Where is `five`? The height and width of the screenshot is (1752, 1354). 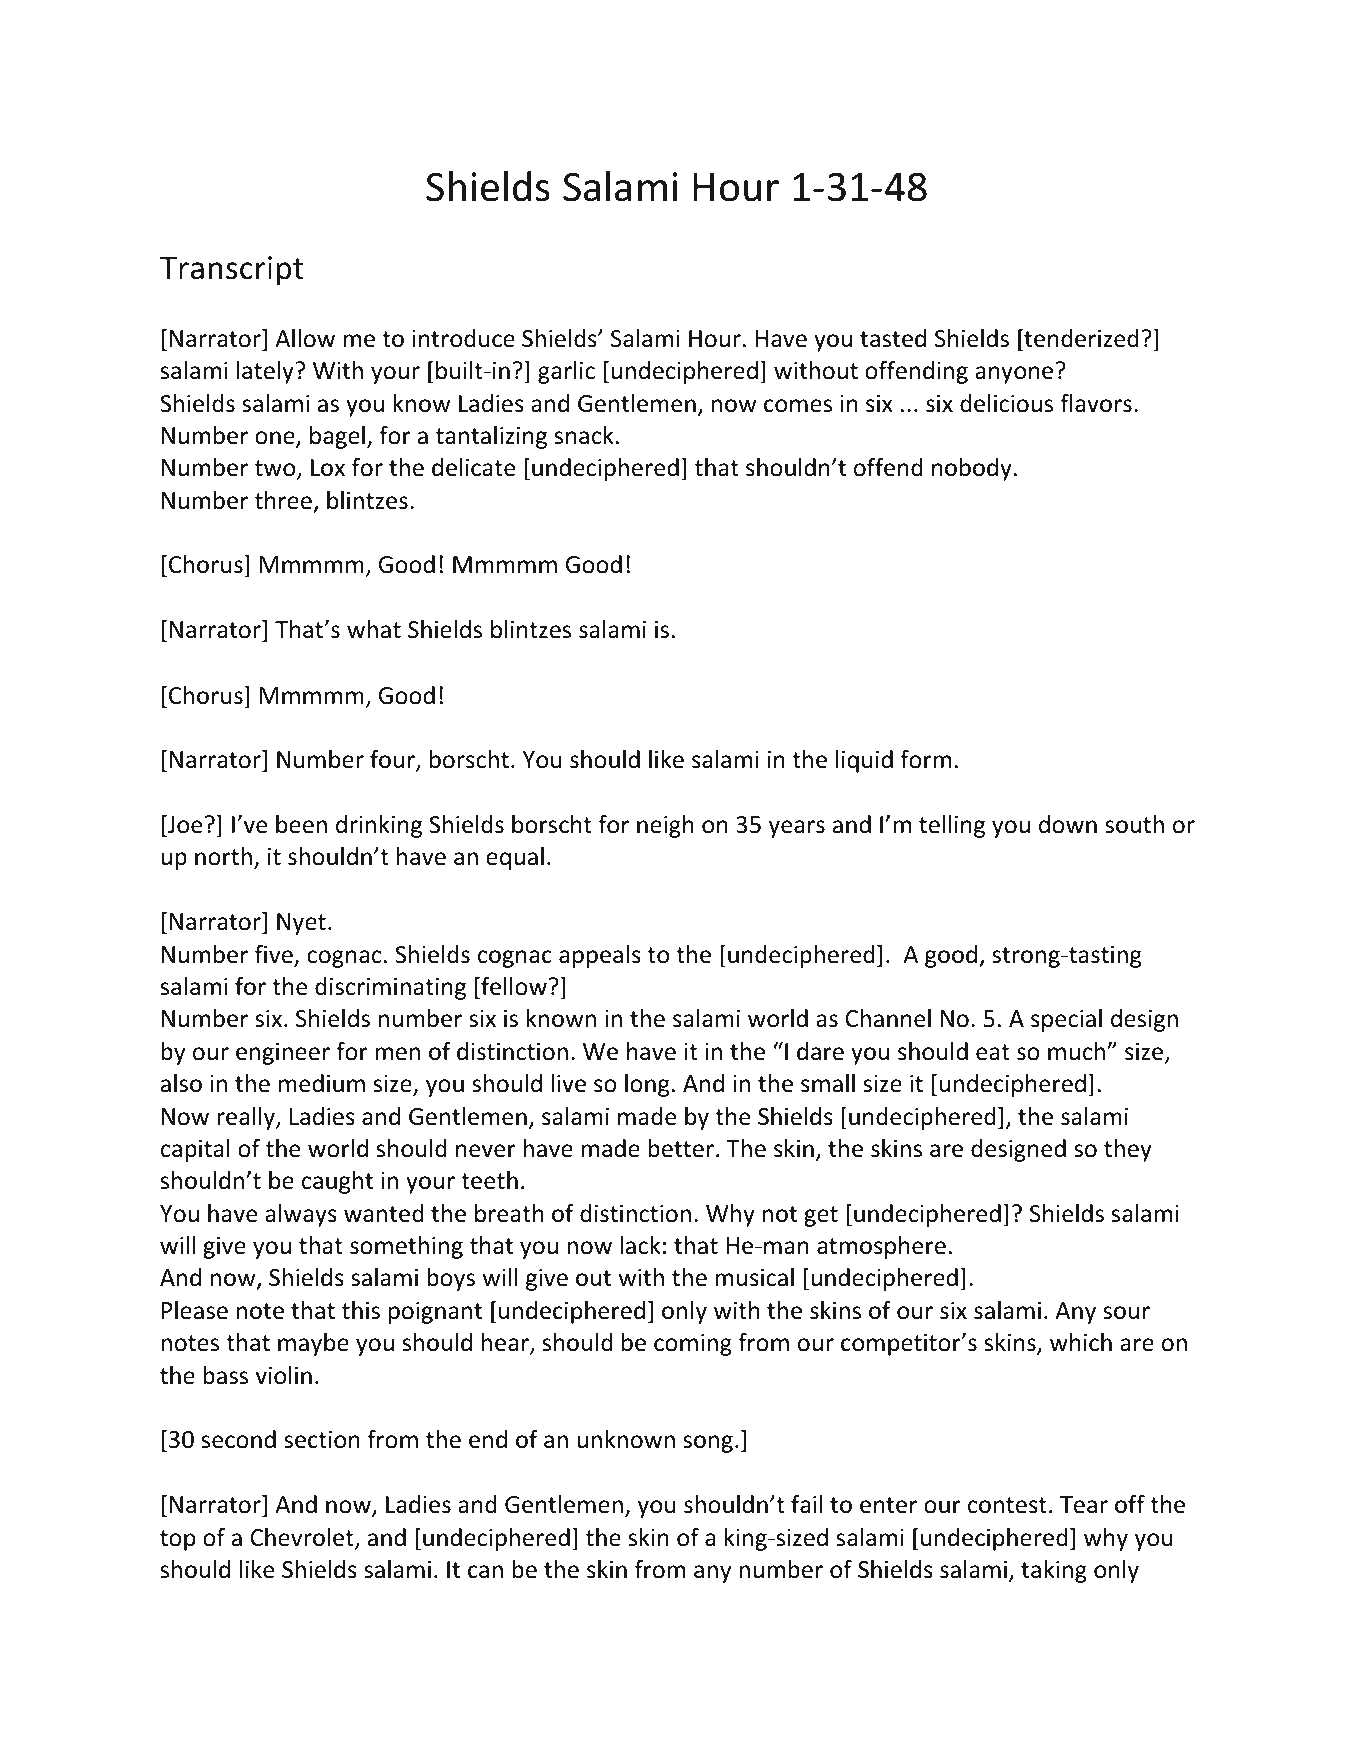 five is located at coordinates (275, 955).
